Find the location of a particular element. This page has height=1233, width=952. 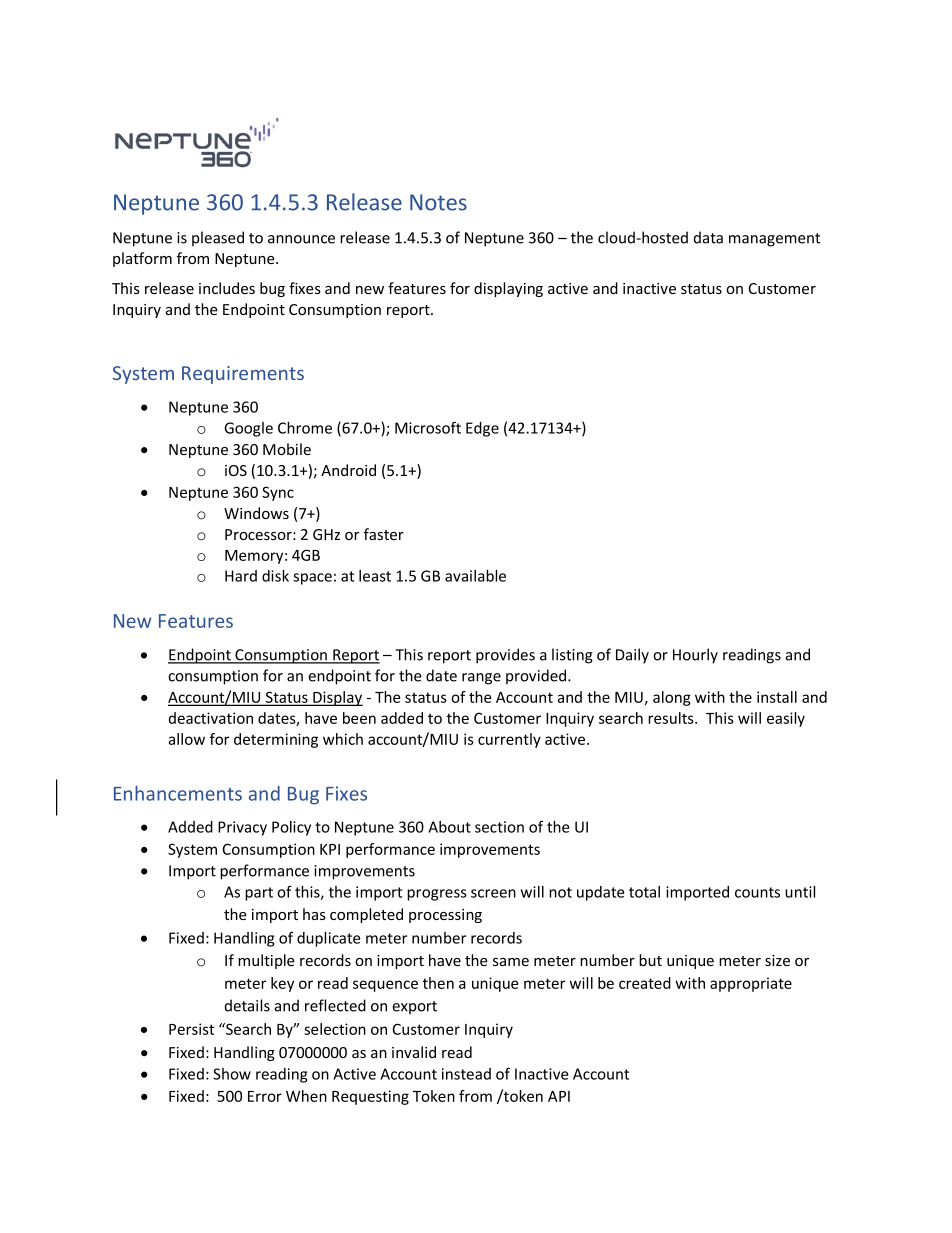

data is located at coordinates (708, 237).
